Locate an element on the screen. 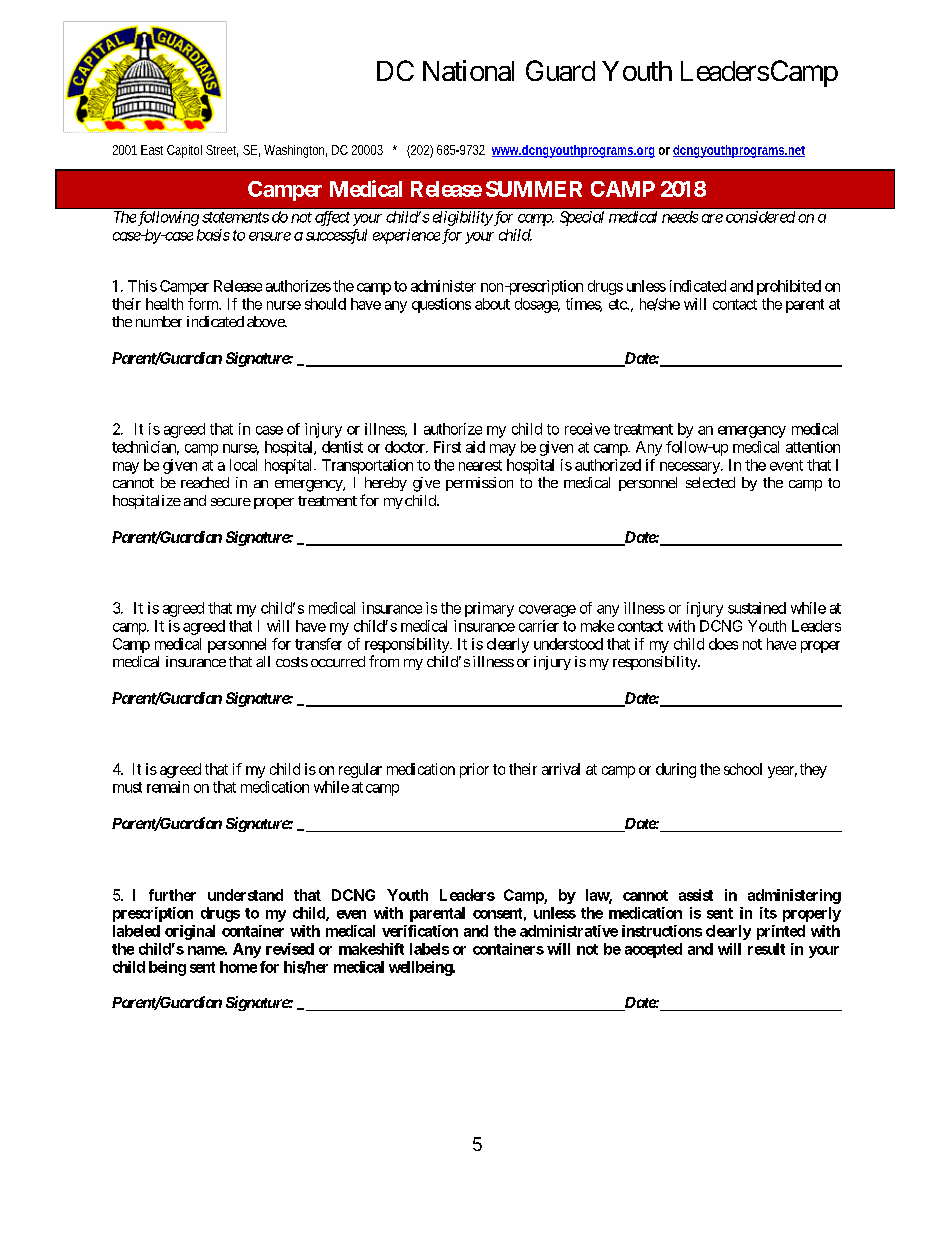  original is located at coordinates (190, 932).
